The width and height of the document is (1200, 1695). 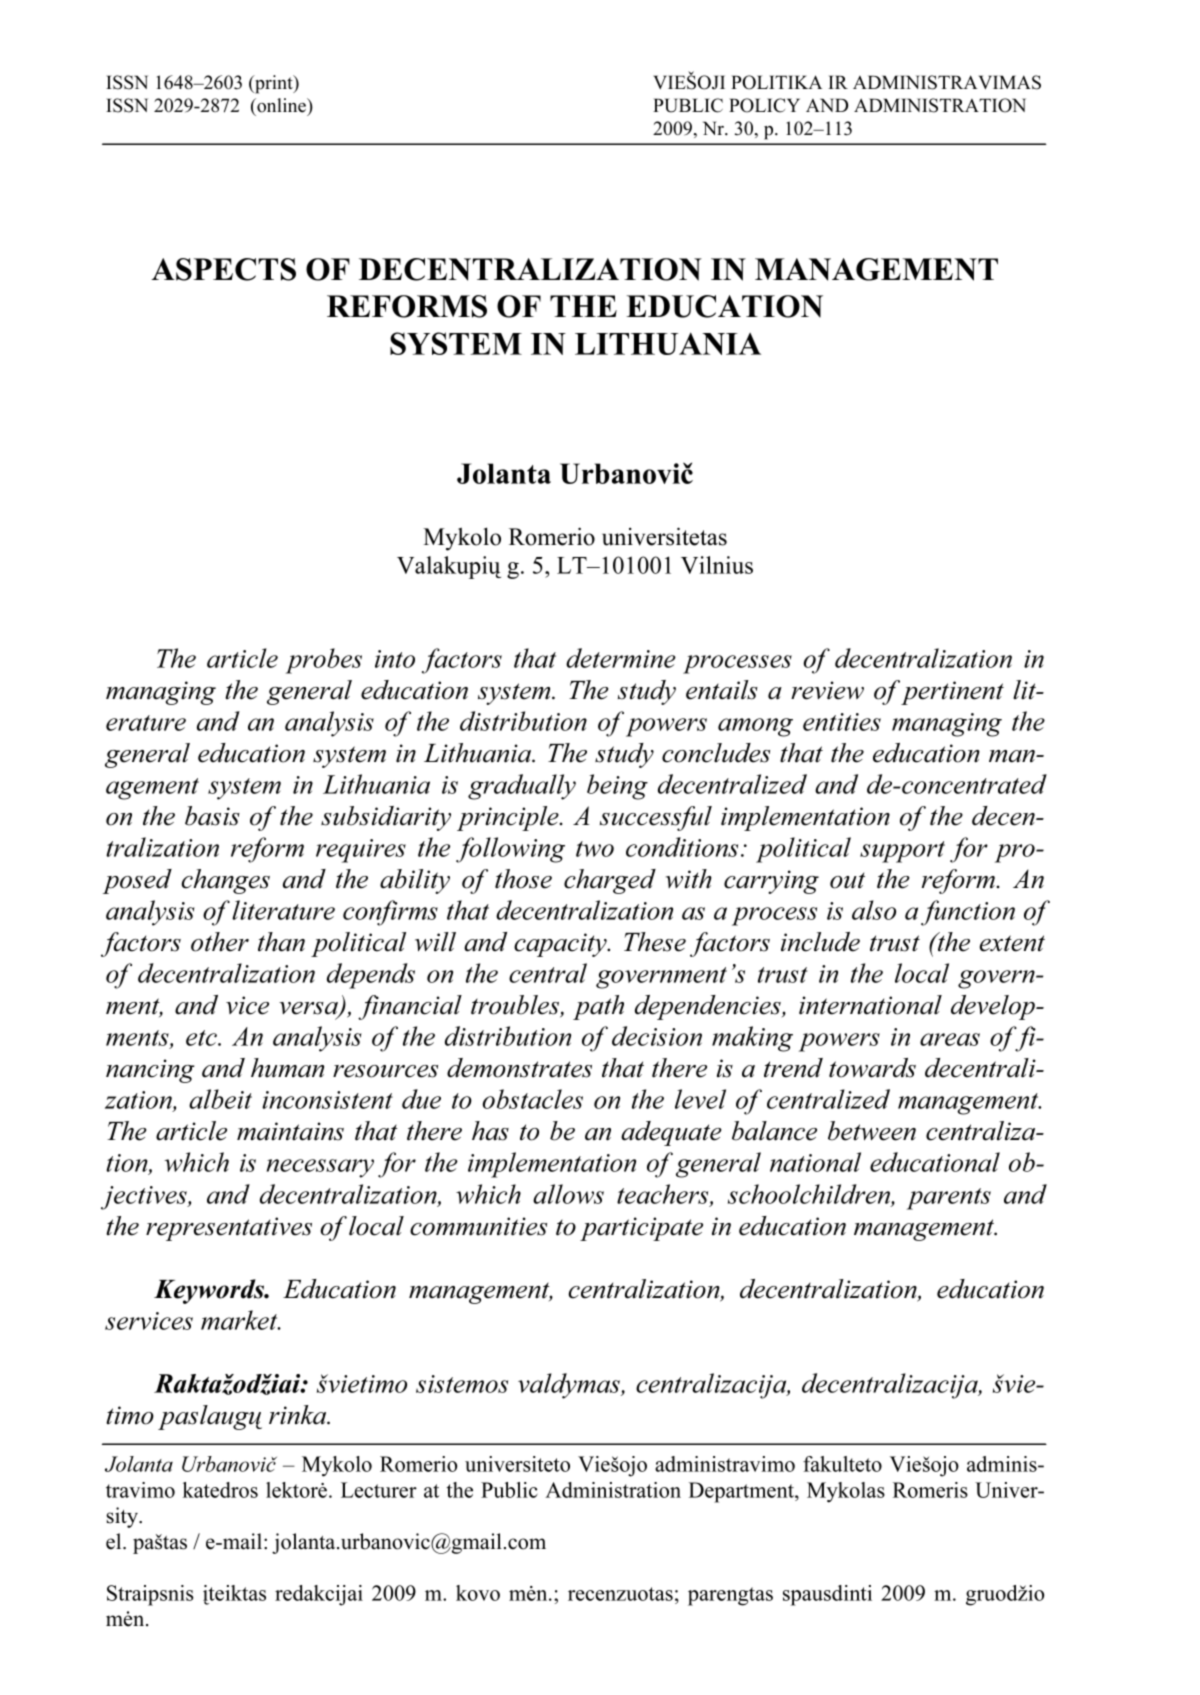 What do you see at coordinates (324, 661) in the document?
I see `probes` at bounding box center [324, 661].
